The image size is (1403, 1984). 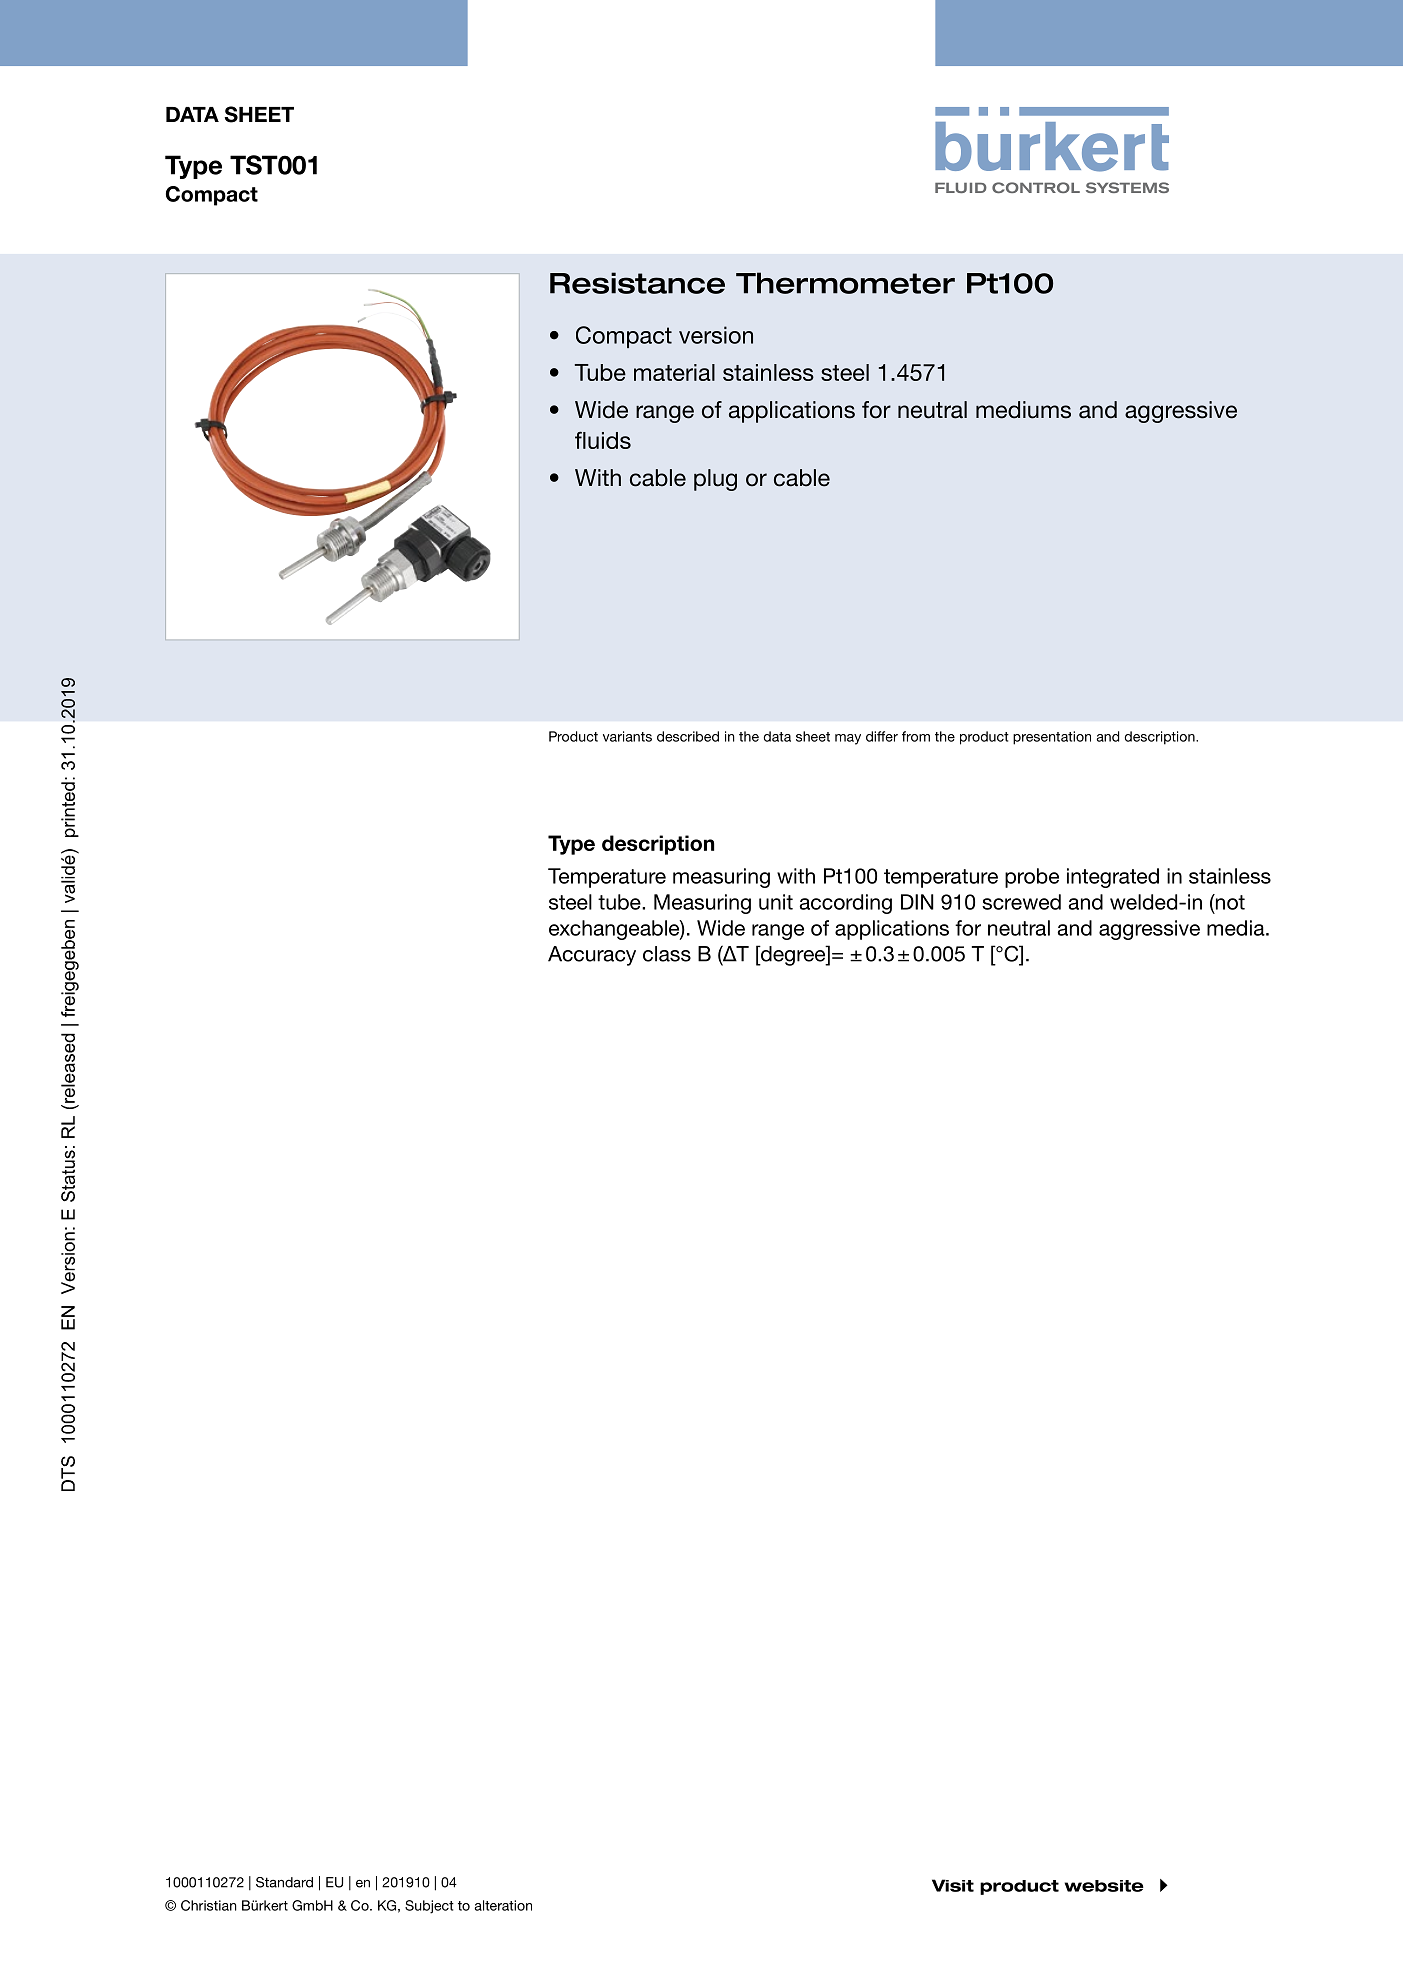 What do you see at coordinates (953, 1885) in the image?
I see `Visit` at bounding box center [953, 1885].
